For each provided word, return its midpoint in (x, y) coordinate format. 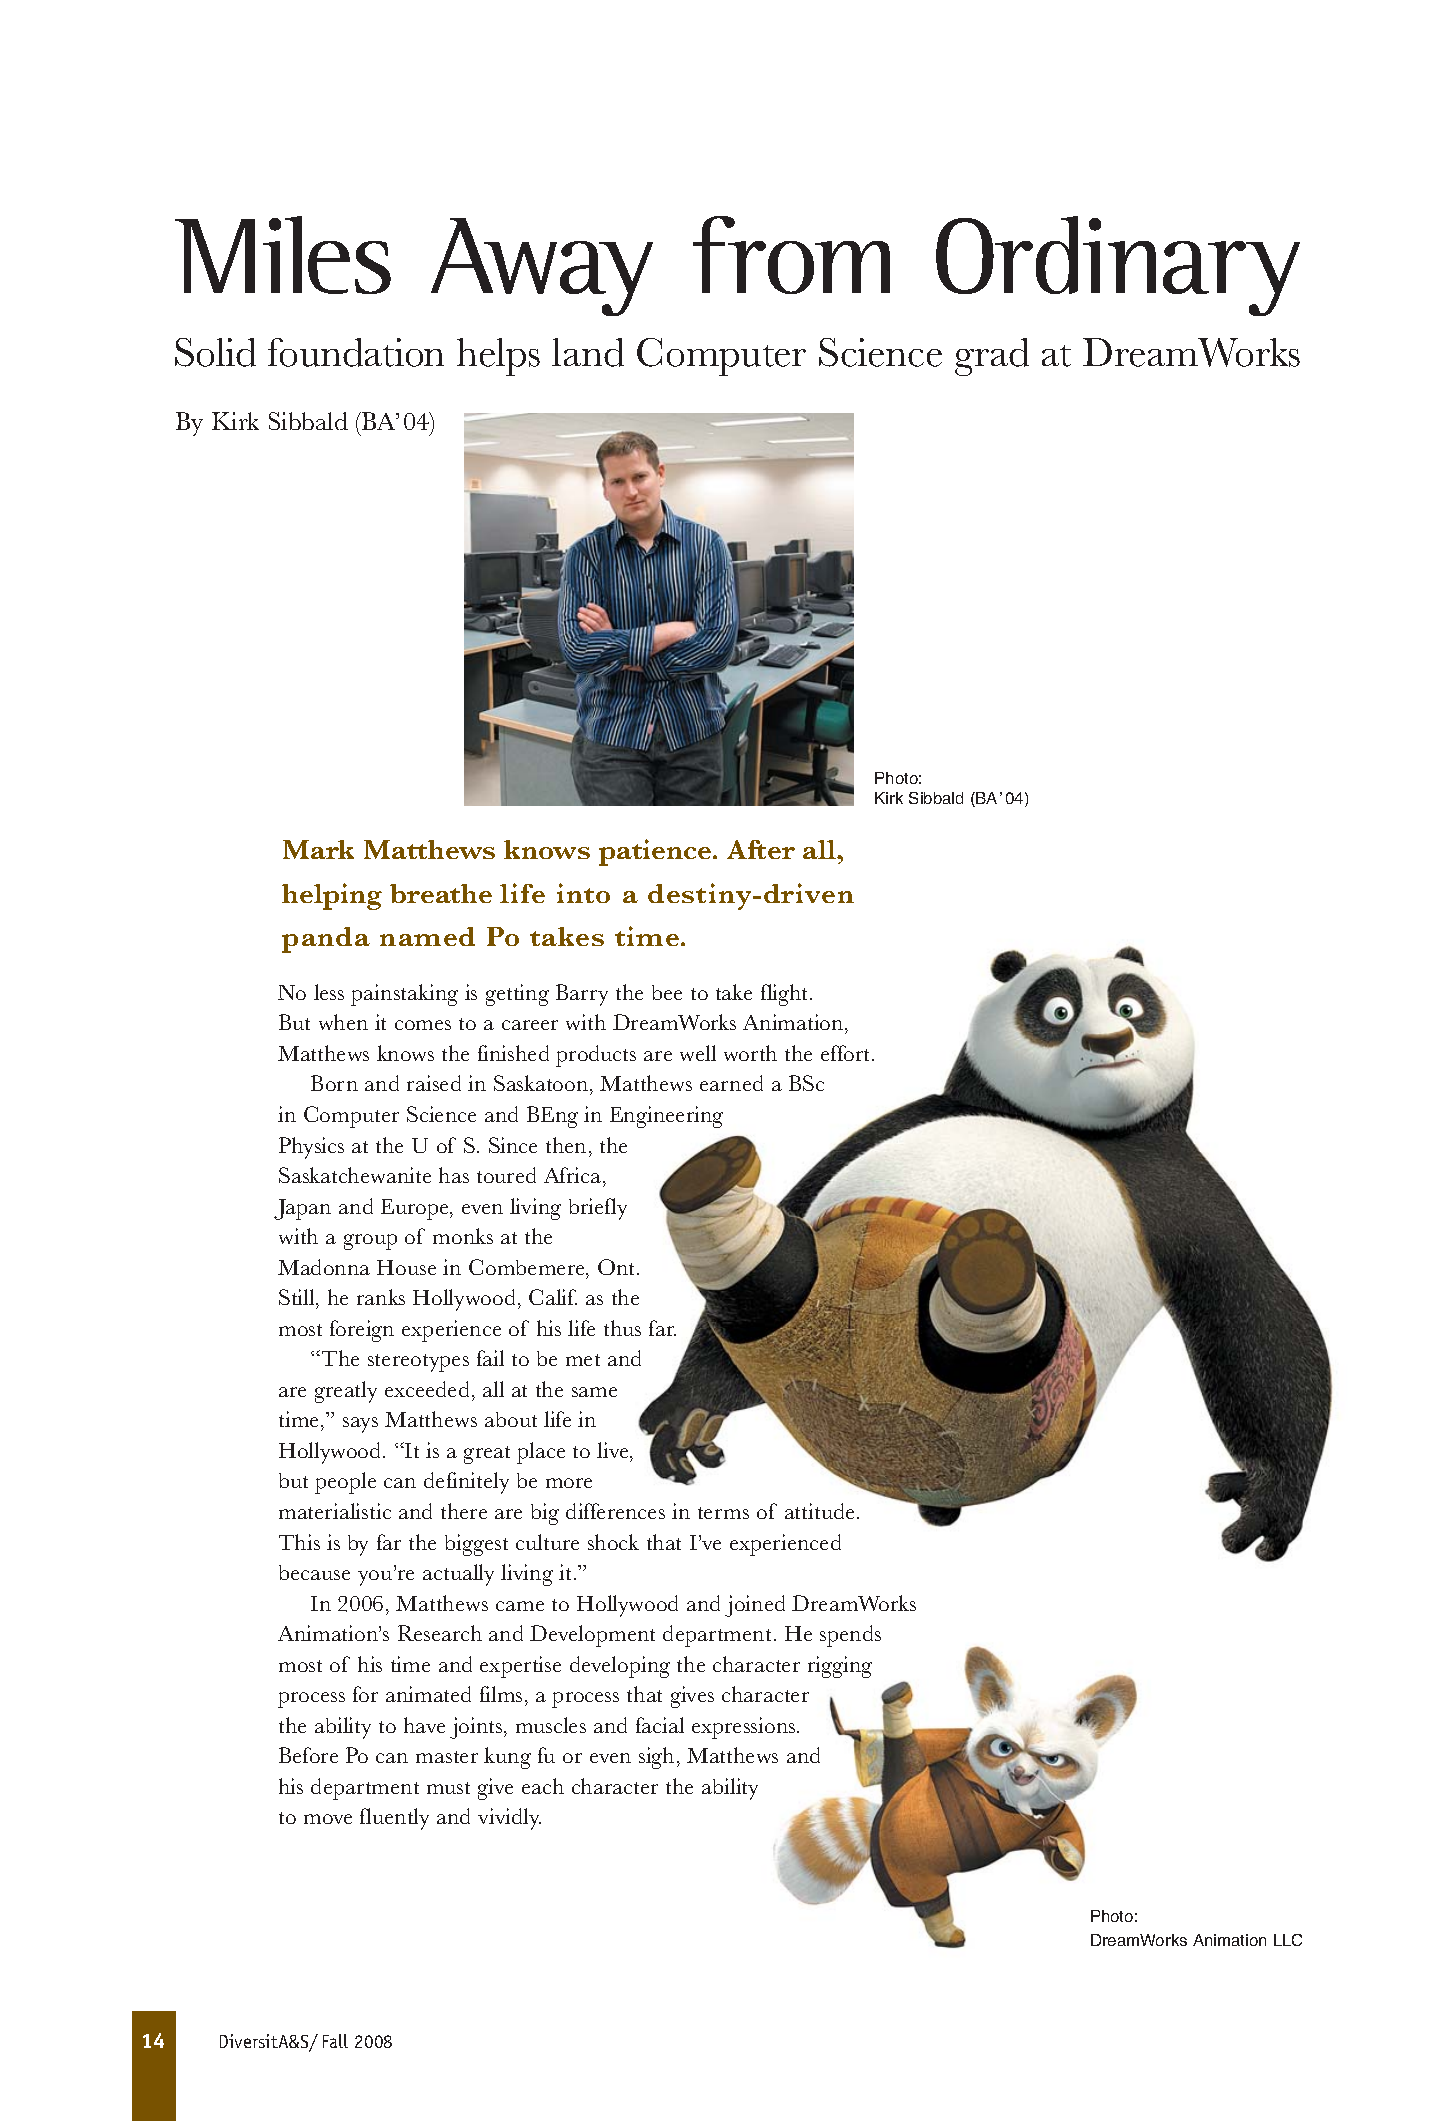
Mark (318, 849)
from (791, 255)
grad (992, 357)
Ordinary (1118, 266)
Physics (311, 1148)
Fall (335, 2041)
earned (731, 1083)
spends (850, 1636)
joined (755, 1606)
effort (847, 1053)
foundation (356, 352)
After (761, 849)
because (314, 1572)
